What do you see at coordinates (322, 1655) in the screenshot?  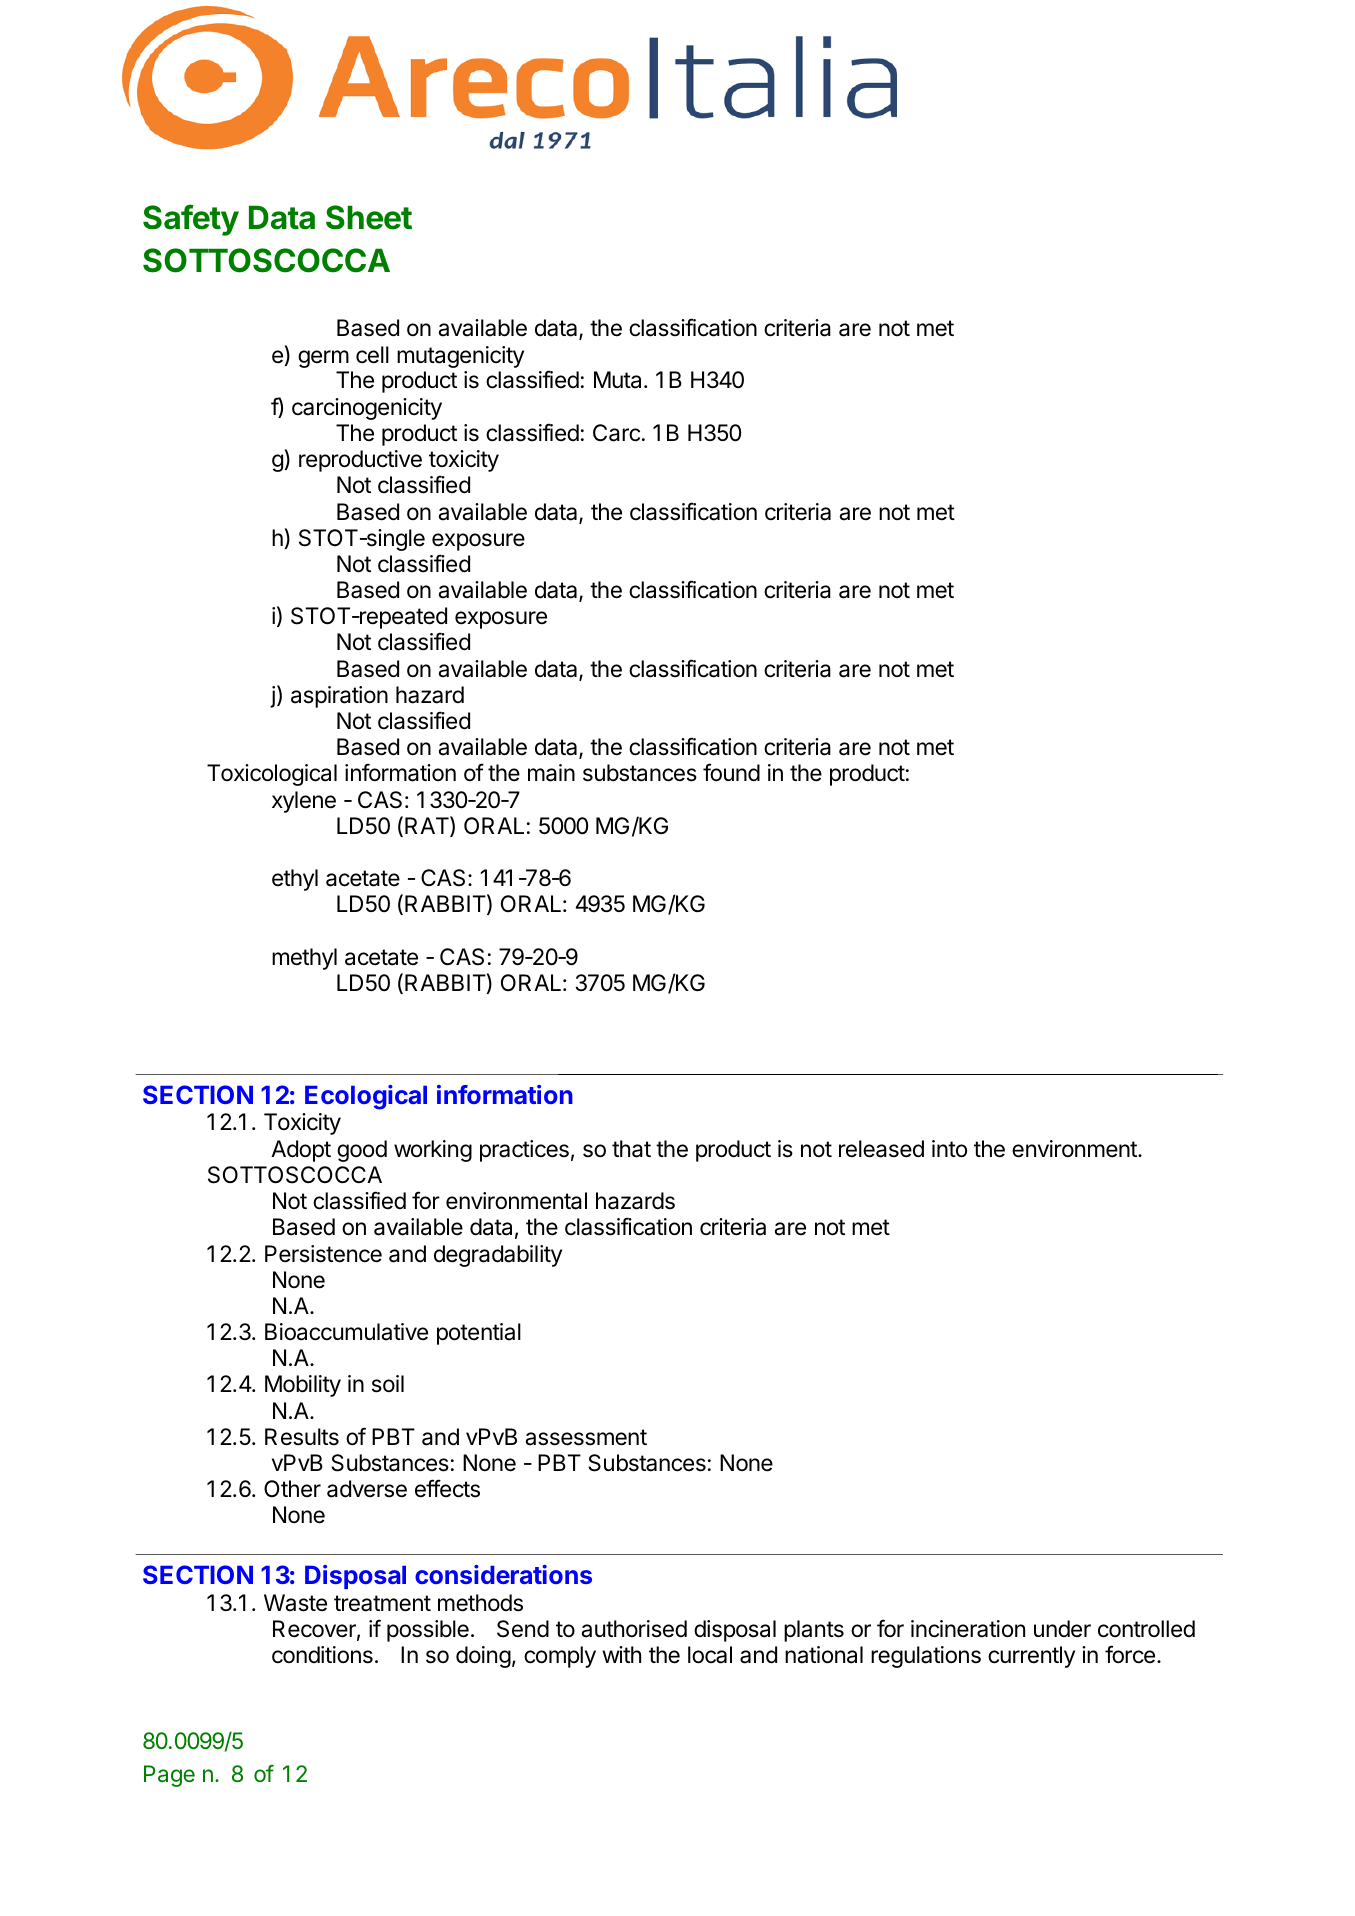 I see `conditions` at bounding box center [322, 1655].
